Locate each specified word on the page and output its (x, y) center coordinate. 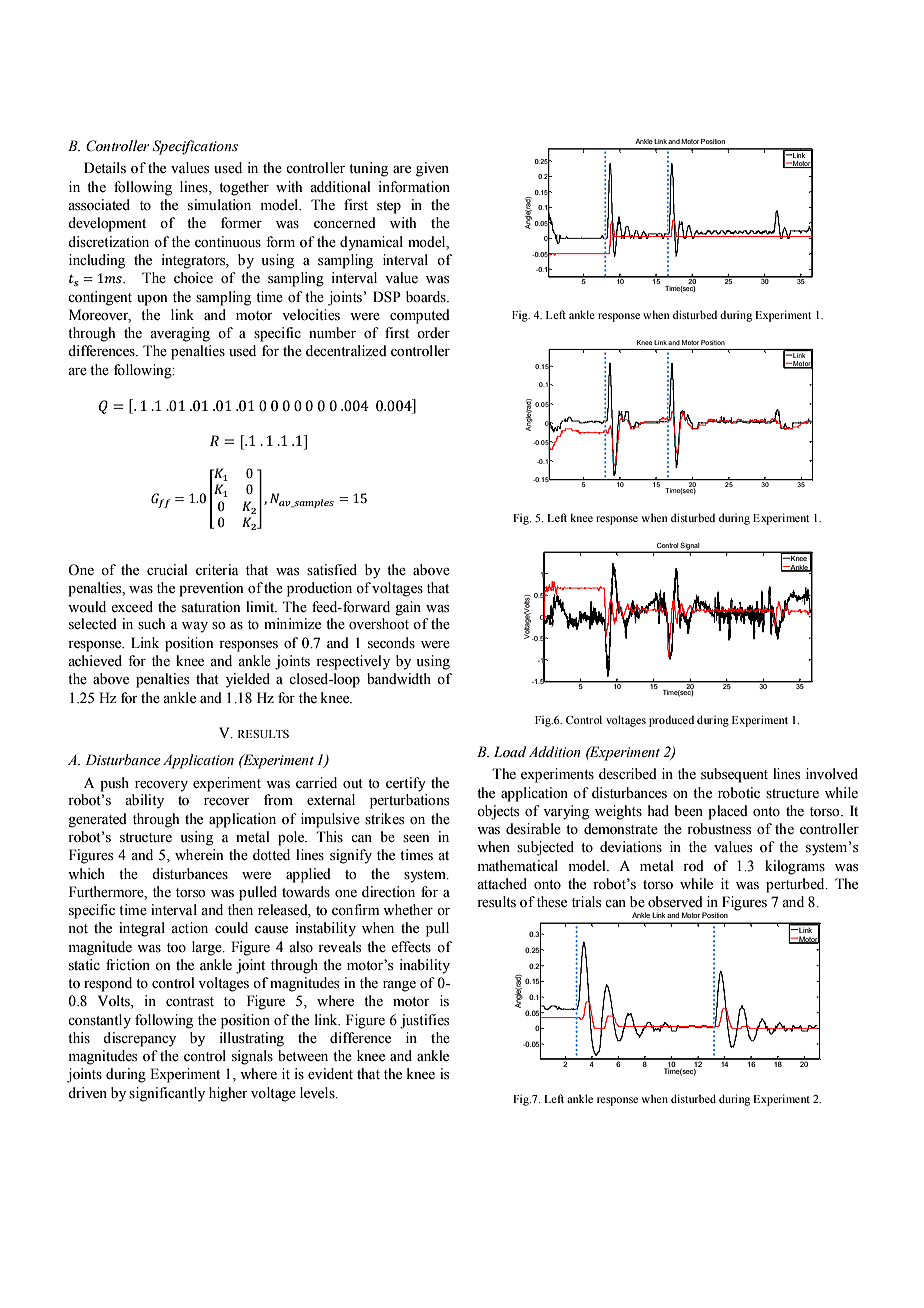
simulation (219, 205)
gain (408, 608)
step (389, 207)
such (151, 624)
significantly (167, 1094)
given (432, 169)
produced (671, 721)
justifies (424, 1021)
